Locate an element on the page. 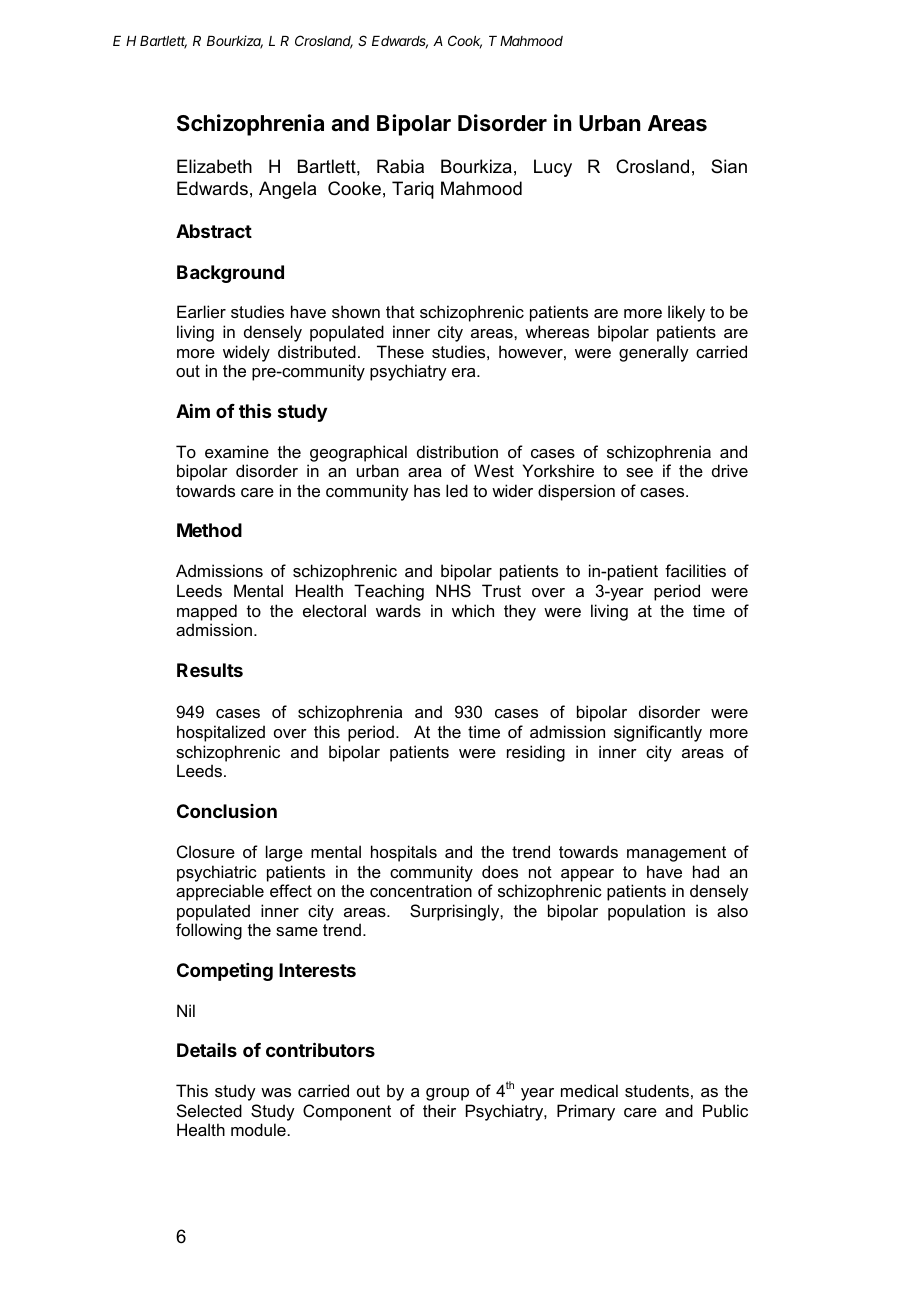 Image resolution: width=924 pixels, height=1308 pixels. Angela is located at coordinates (287, 190).
